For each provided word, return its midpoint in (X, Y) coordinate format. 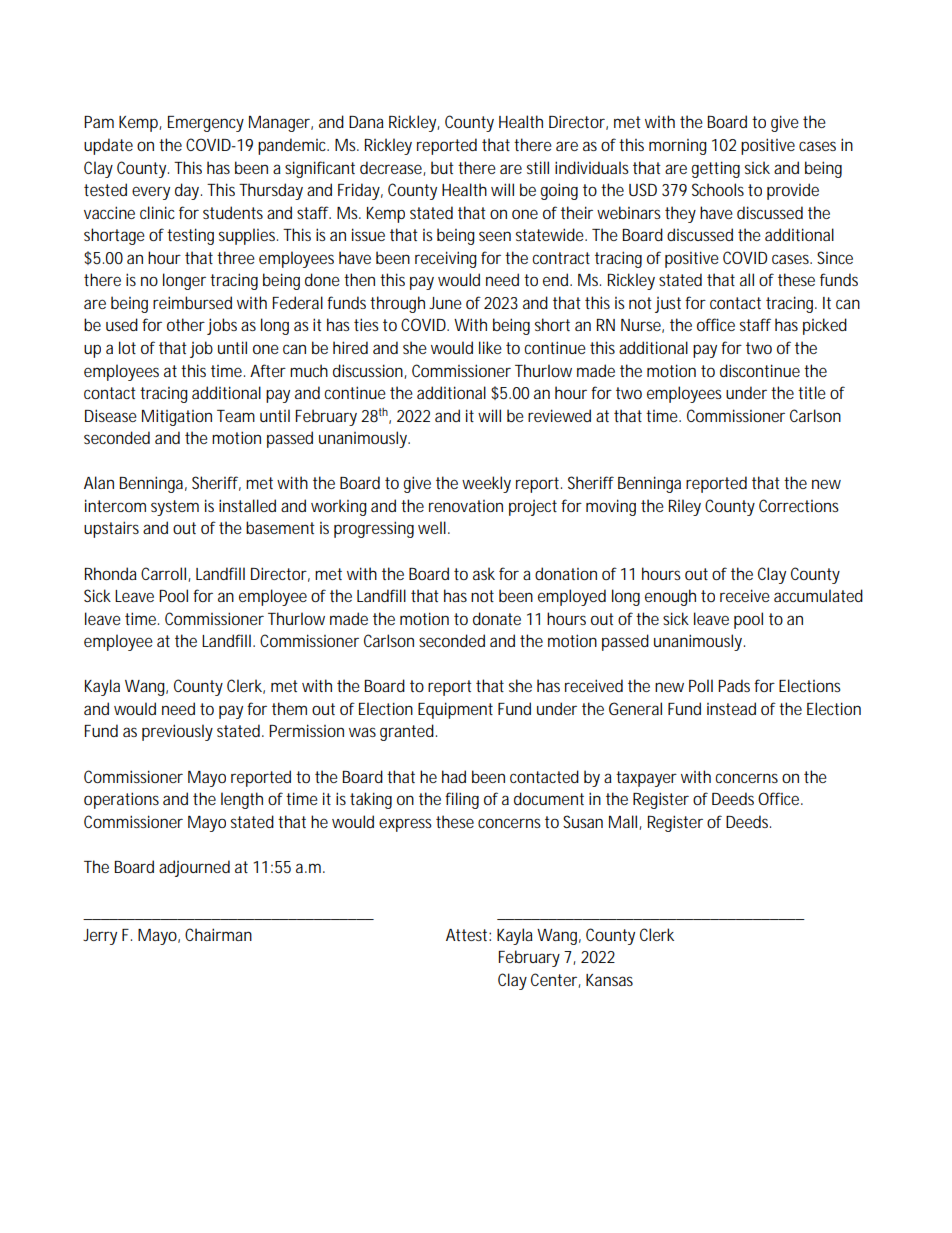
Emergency (206, 124)
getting (716, 169)
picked (825, 326)
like (490, 347)
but (442, 167)
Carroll (165, 574)
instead (731, 708)
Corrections (799, 505)
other (186, 324)
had (454, 776)
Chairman (218, 934)
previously (177, 732)
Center (556, 980)
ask (484, 573)
